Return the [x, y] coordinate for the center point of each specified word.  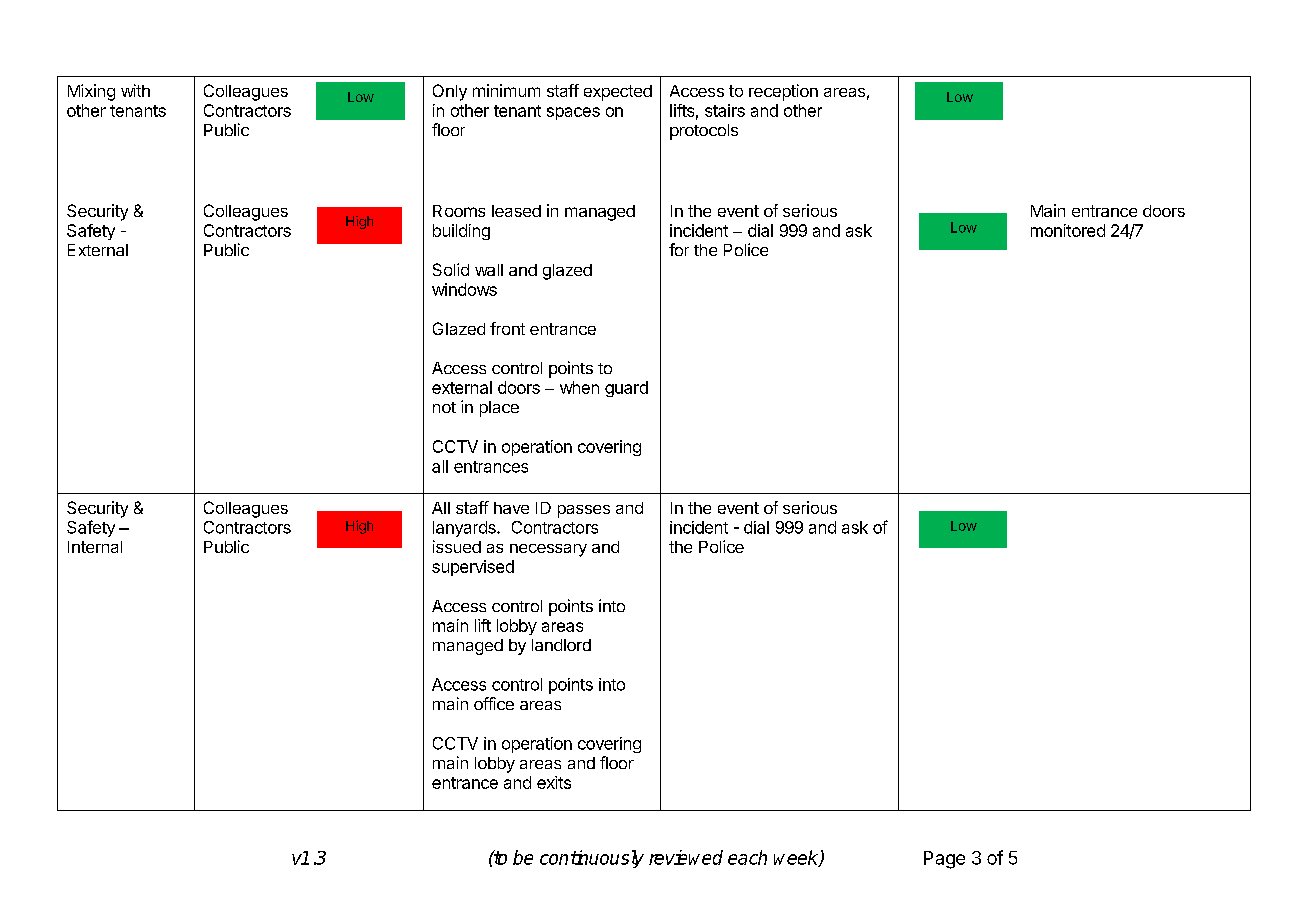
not [444, 407]
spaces [573, 113]
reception [783, 92]
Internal [95, 547]
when [579, 387]
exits [554, 782]
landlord [561, 645]
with [135, 90]
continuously [592, 859]
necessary [548, 550]
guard [626, 389]
